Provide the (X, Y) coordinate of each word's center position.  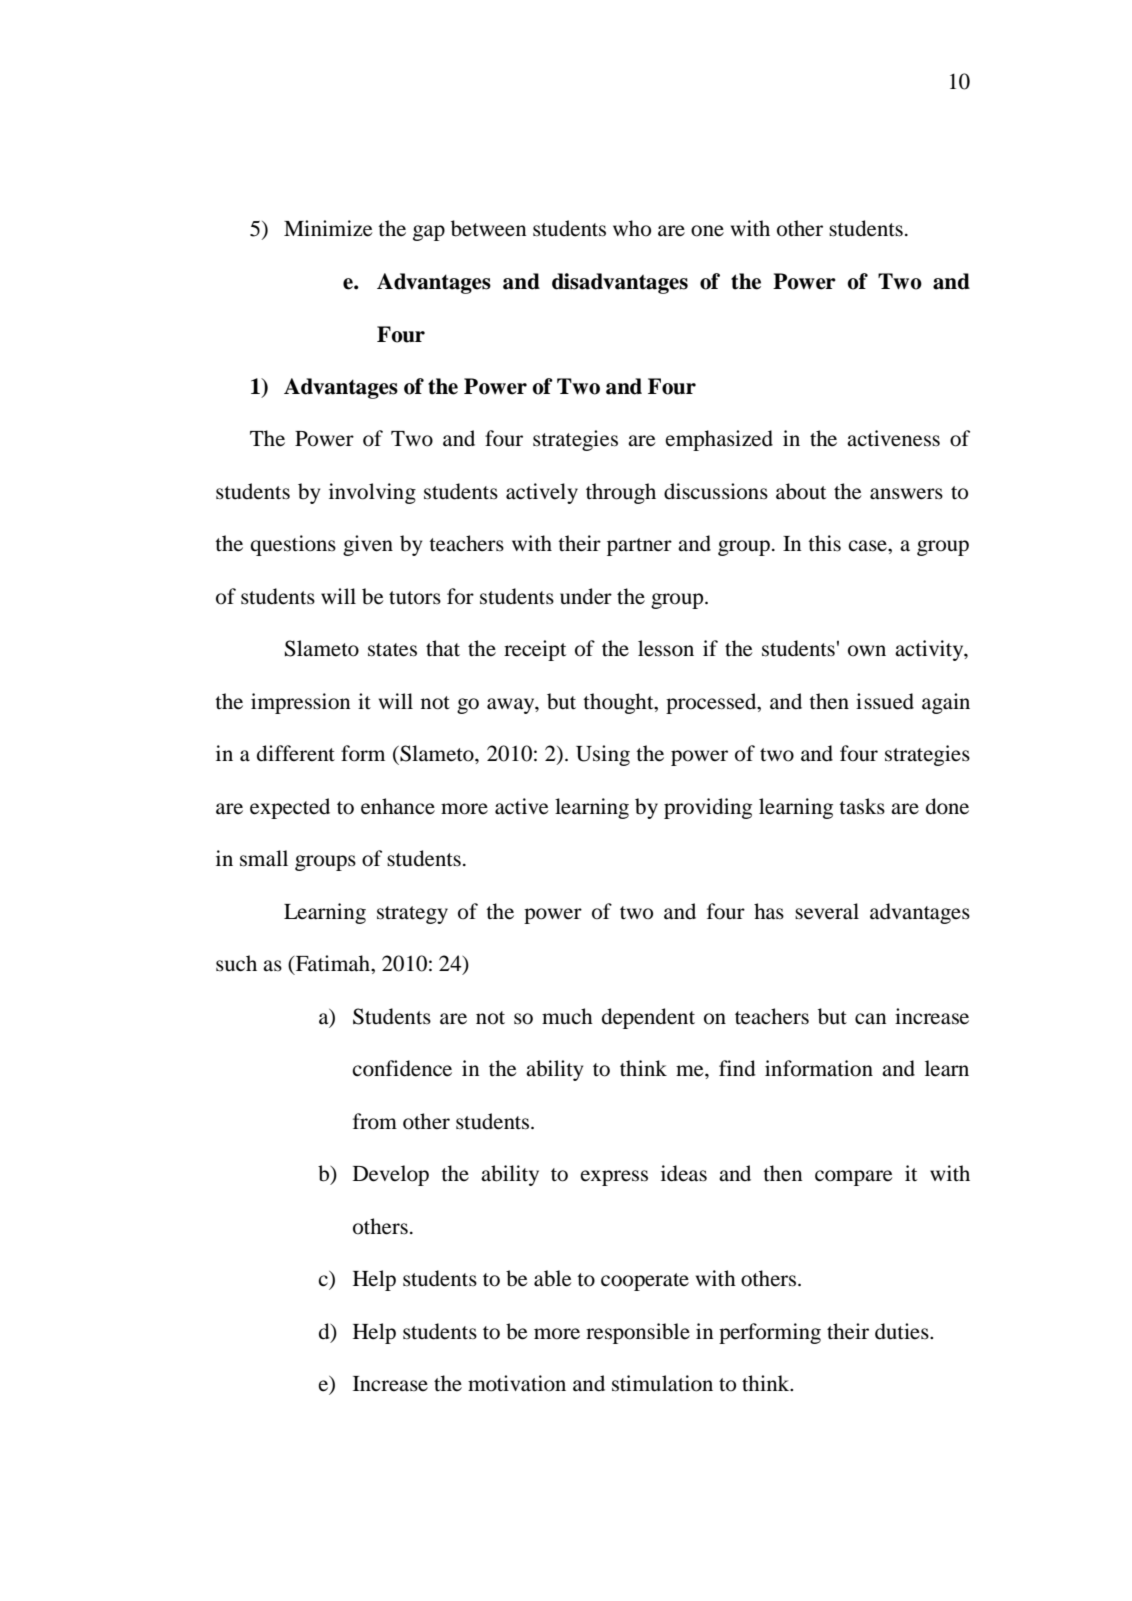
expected (290, 808)
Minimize (328, 228)
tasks (862, 806)
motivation (517, 1383)
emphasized (719, 440)
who (632, 228)
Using (603, 755)
